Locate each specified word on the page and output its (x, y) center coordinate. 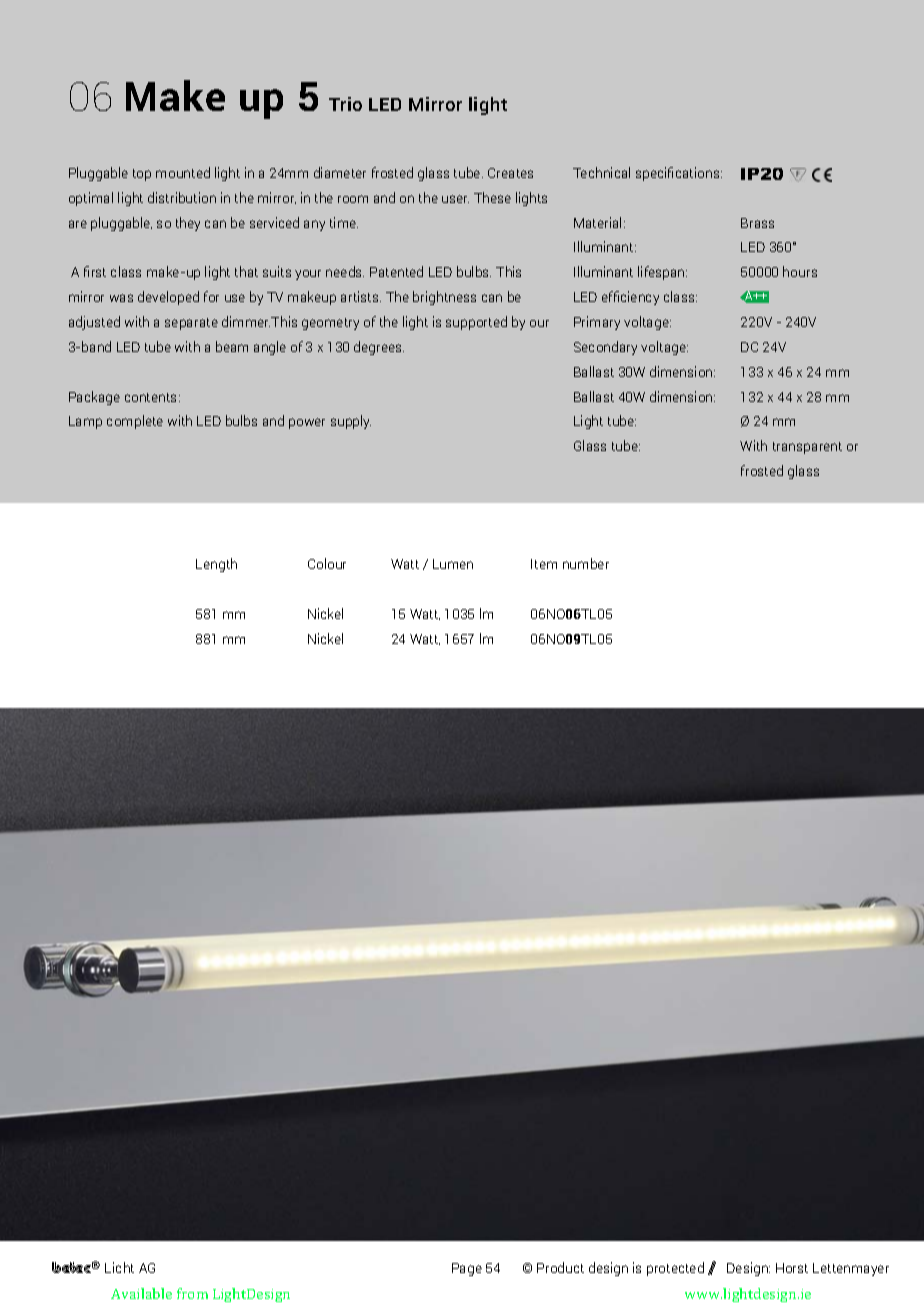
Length (216, 565)
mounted (183, 172)
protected (675, 1269)
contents (152, 397)
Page (467, 1269)
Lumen (453, 564)
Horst (792, 1268)
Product (560, 1267)
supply (351, 422)
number (586, 563)
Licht (119, 1267)
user (455, 199)
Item (544, 564)
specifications (679, 174)
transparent (807, 448)
